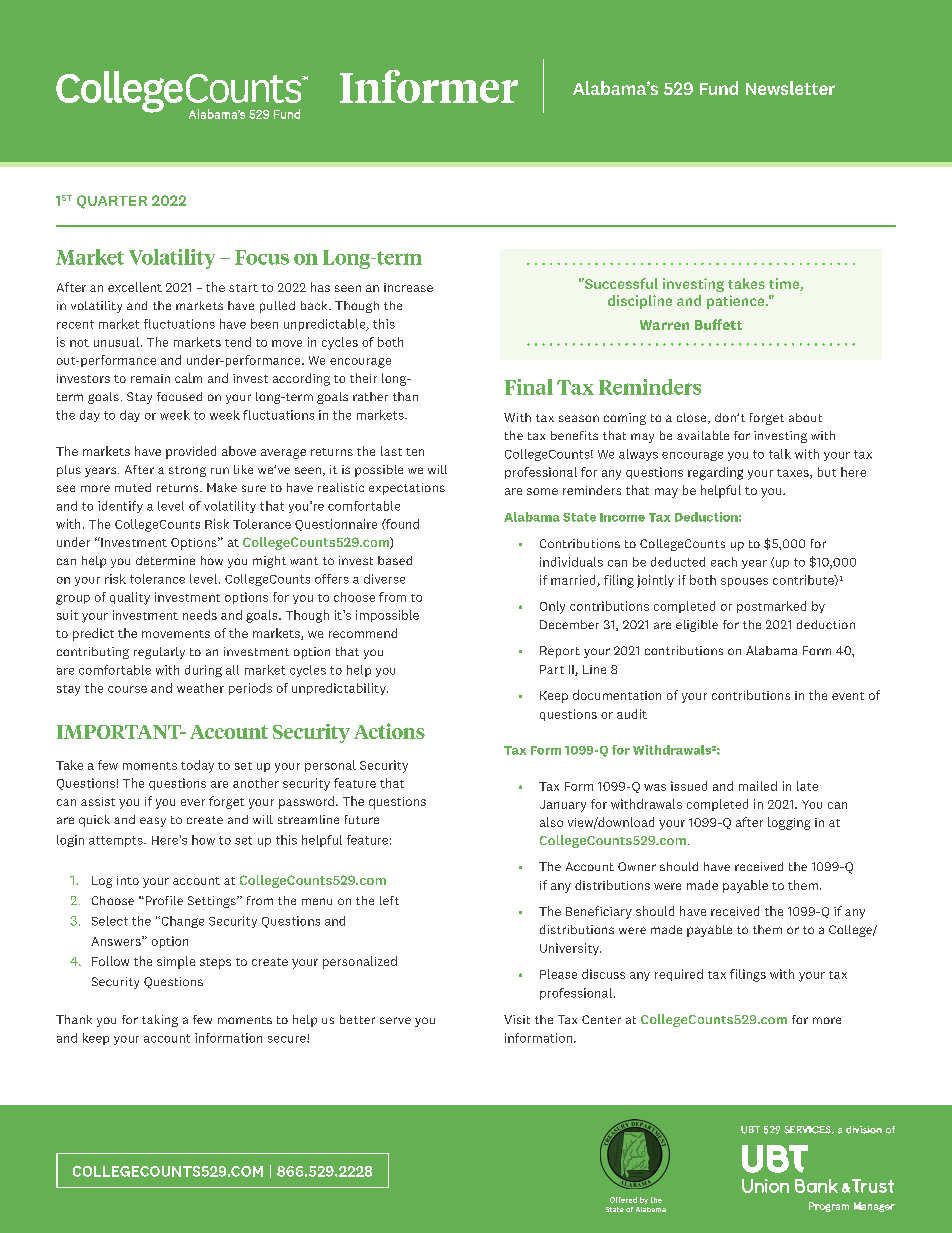 This page has width=952, height=1233. I want to click on Fund, so click(719, 88).
